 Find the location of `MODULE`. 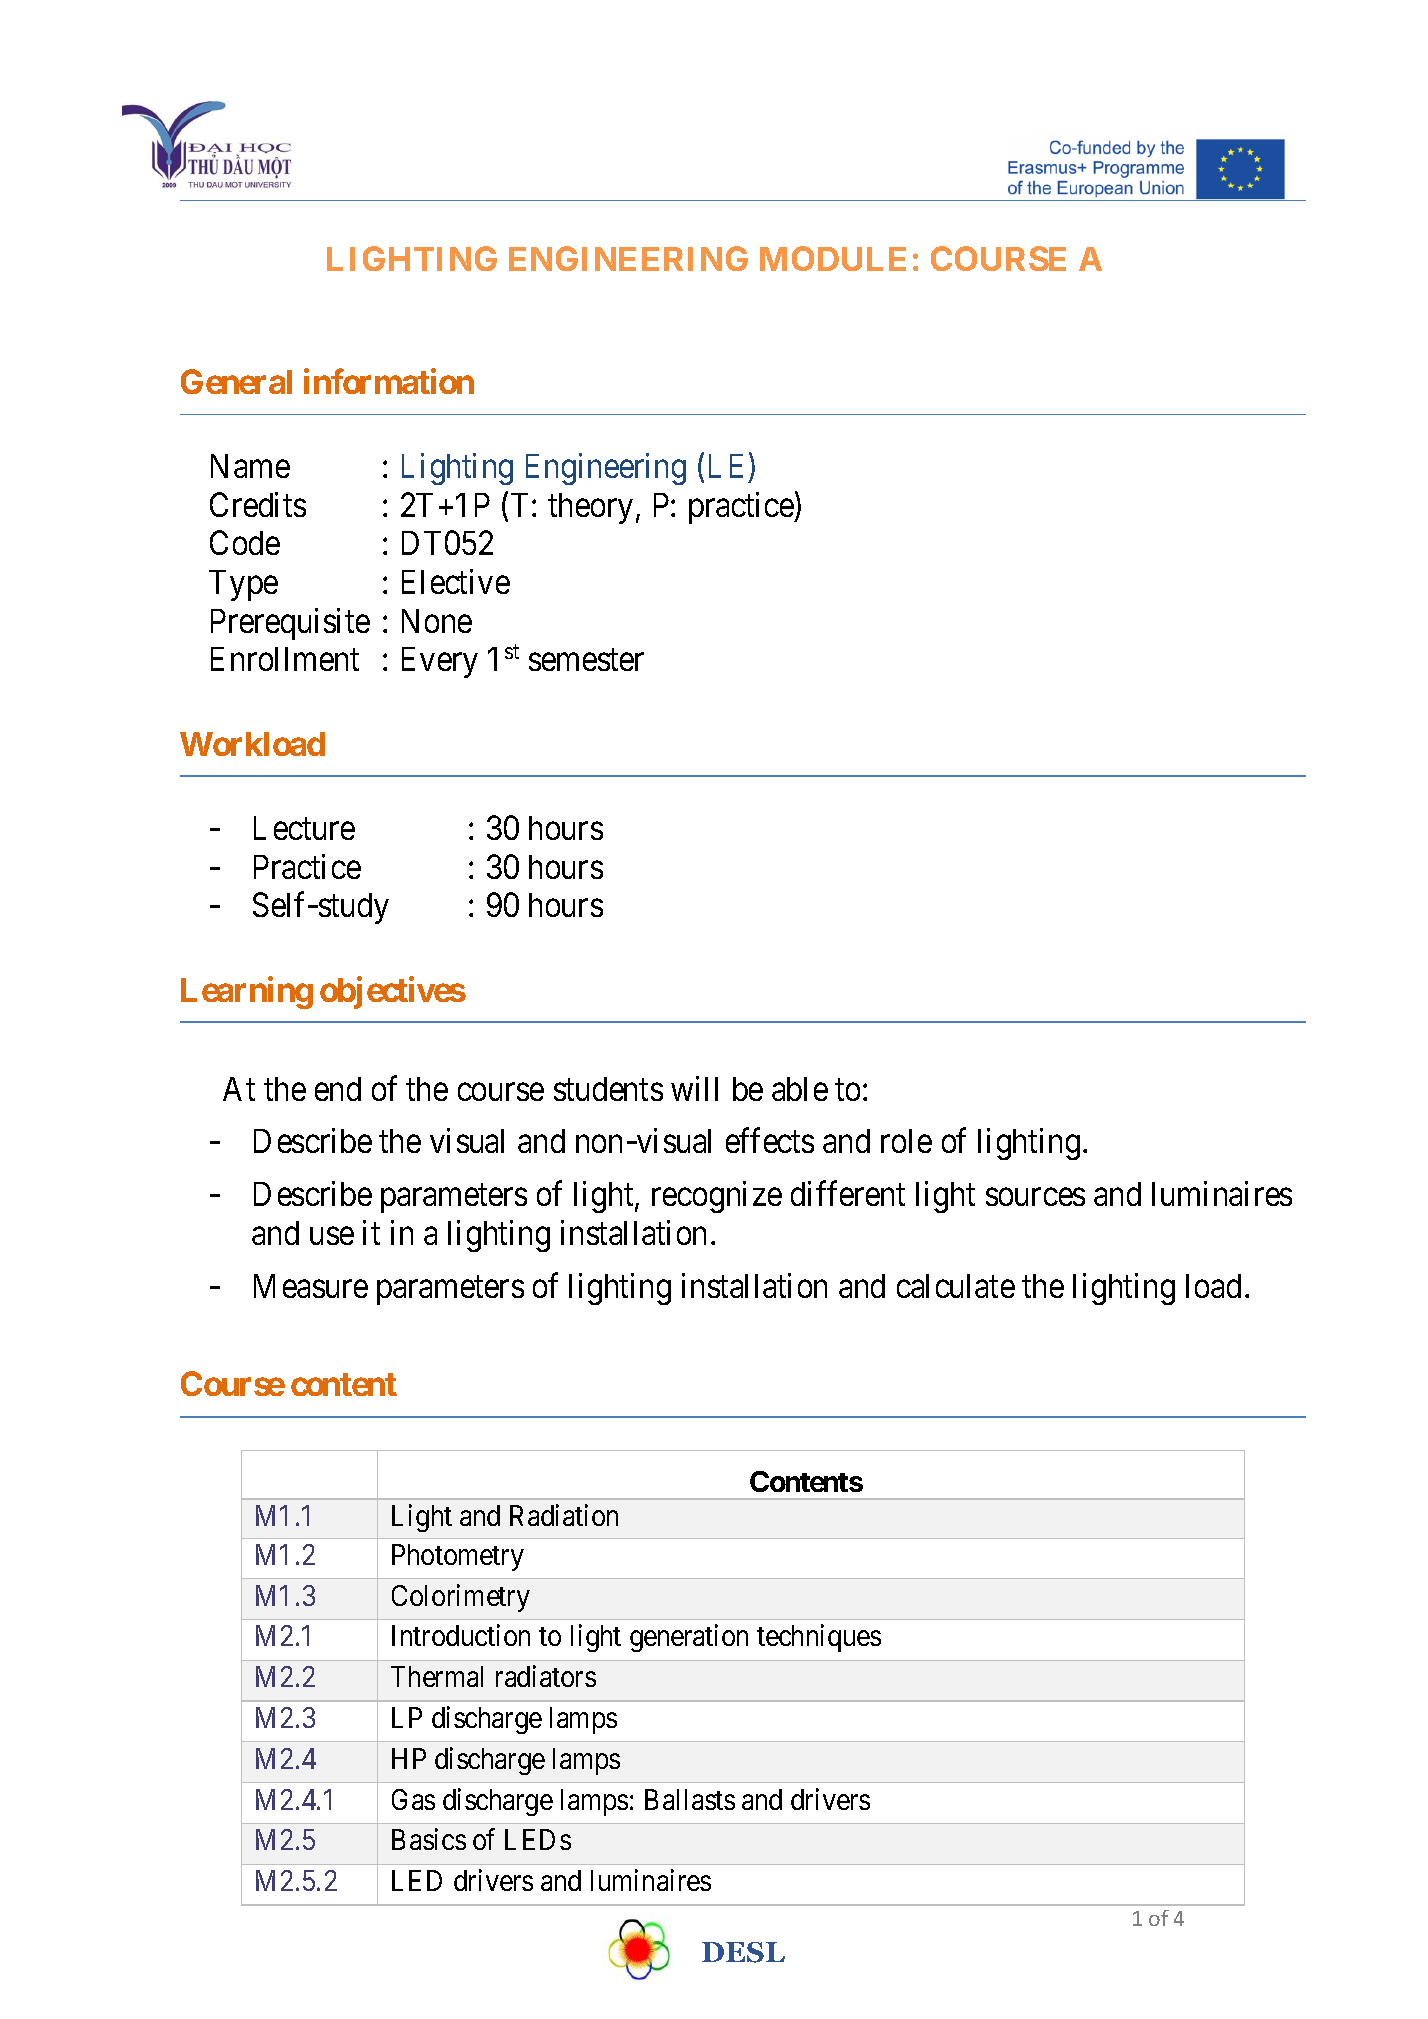

MODULE is located at coordinates (833, 258).
